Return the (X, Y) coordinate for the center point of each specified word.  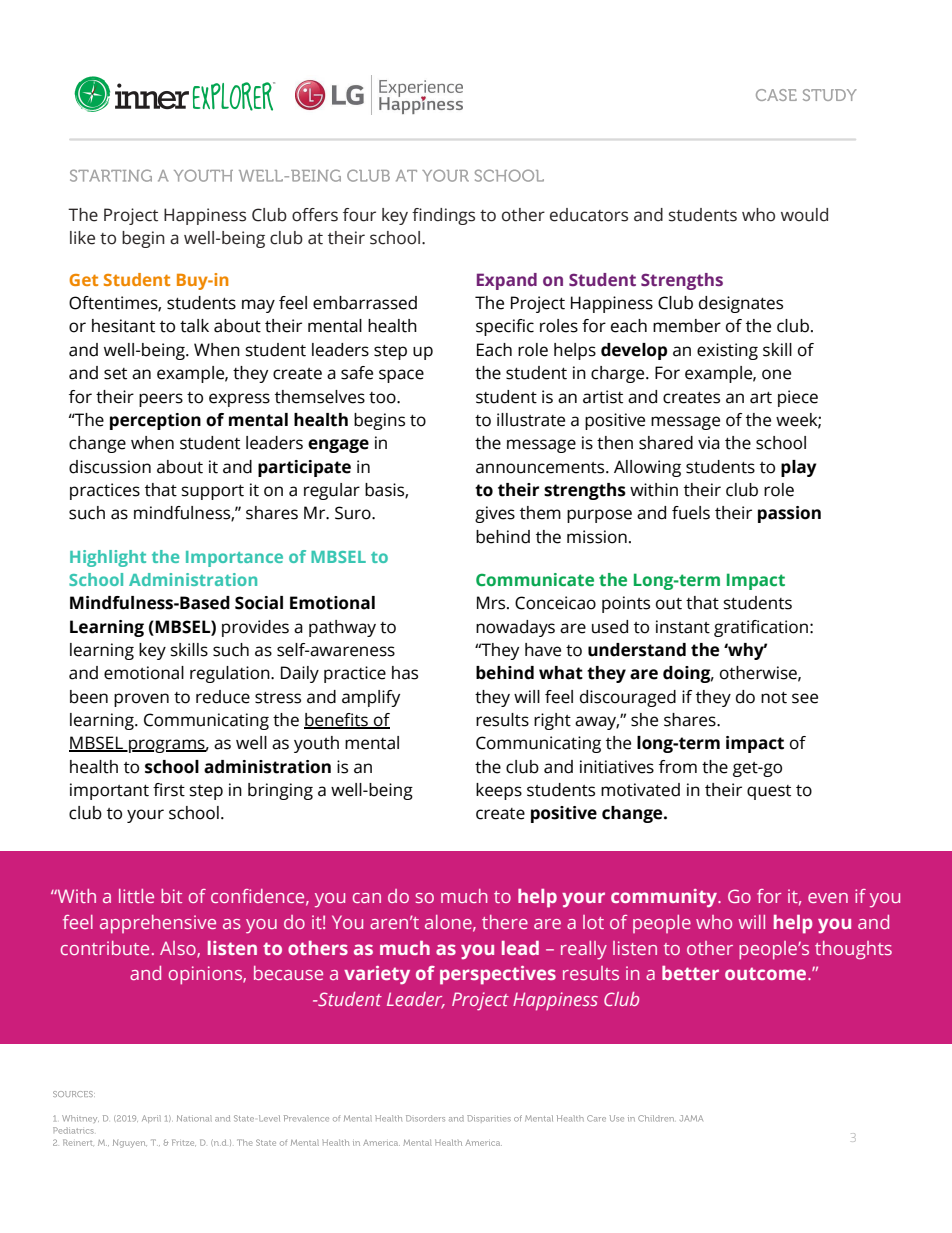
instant (683, 627)
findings (443, 216)
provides (255, 628)
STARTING (111, 175)
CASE (776, 95)
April (151, 1119)
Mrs (492, 603)
